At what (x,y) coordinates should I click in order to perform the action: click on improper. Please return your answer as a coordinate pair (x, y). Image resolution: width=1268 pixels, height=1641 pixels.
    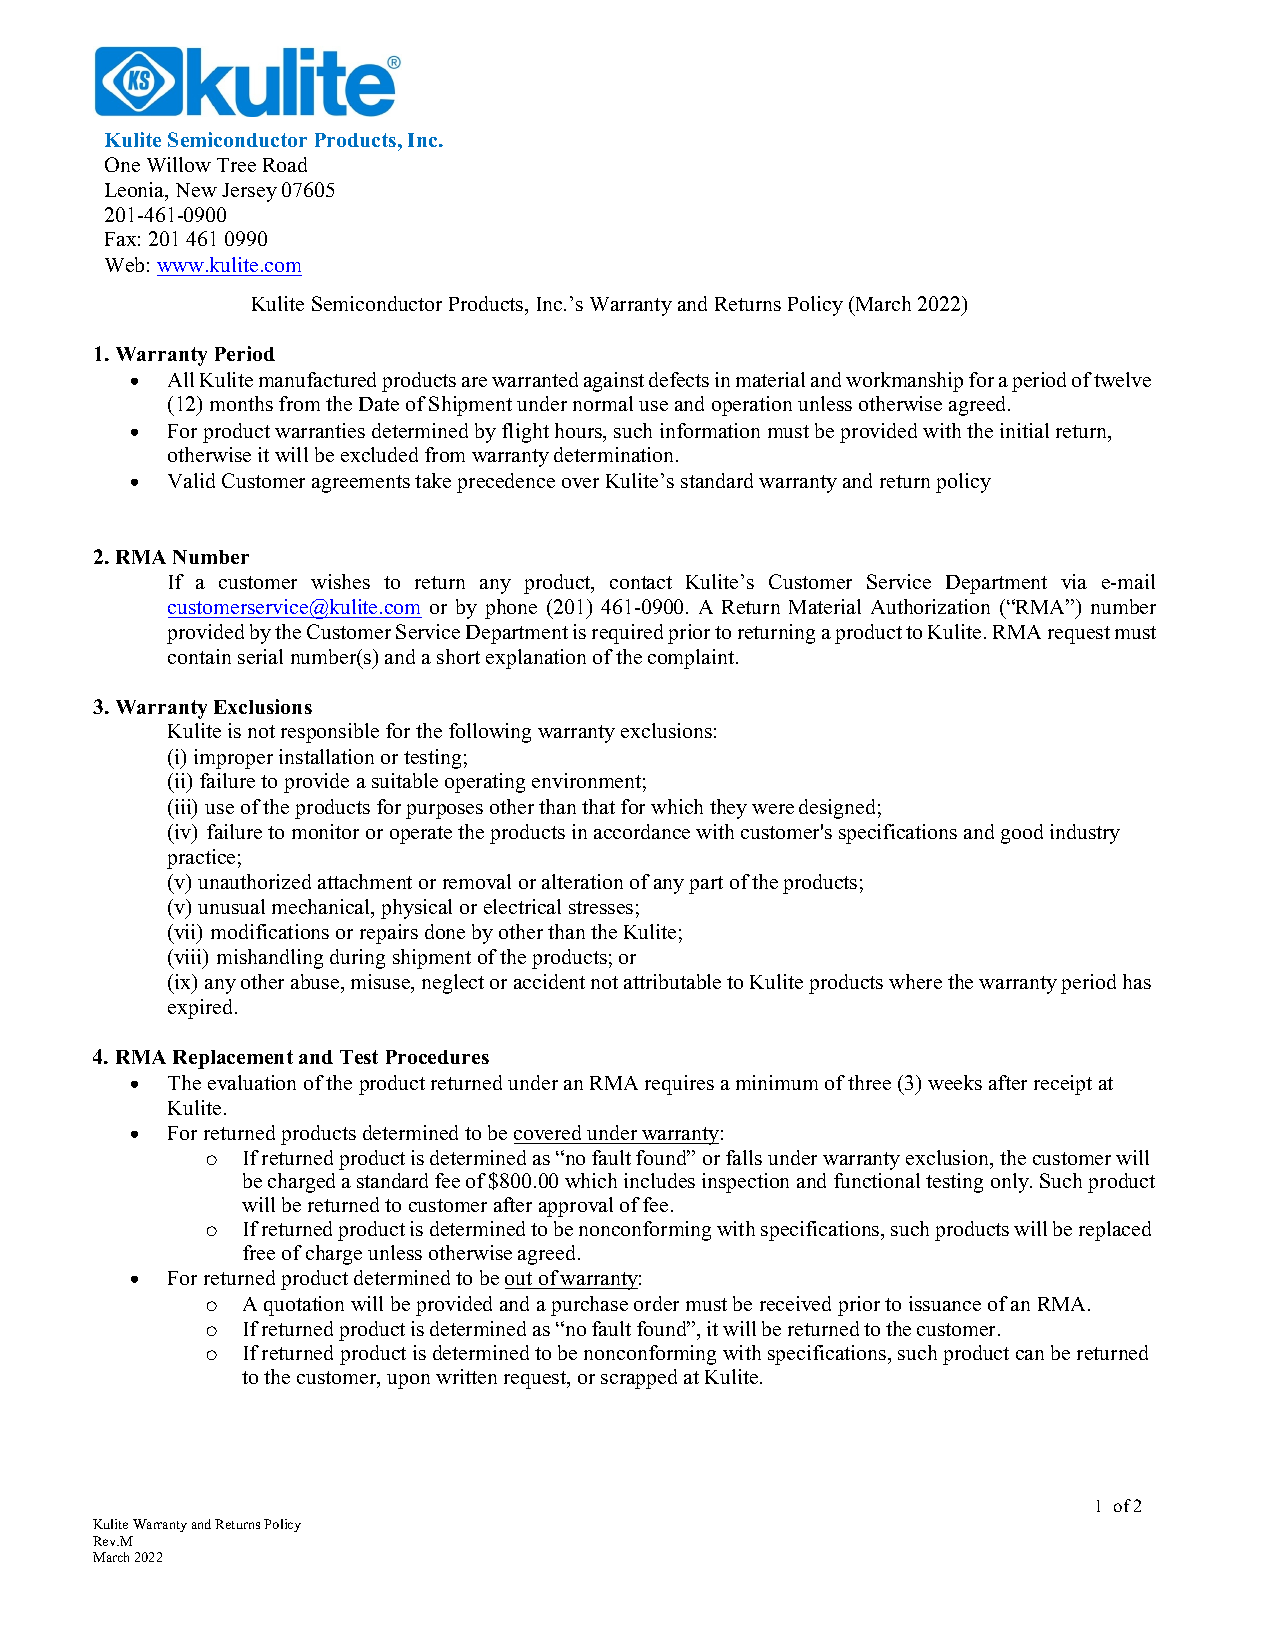
    Looking at the image, I should click on (233, 759).
